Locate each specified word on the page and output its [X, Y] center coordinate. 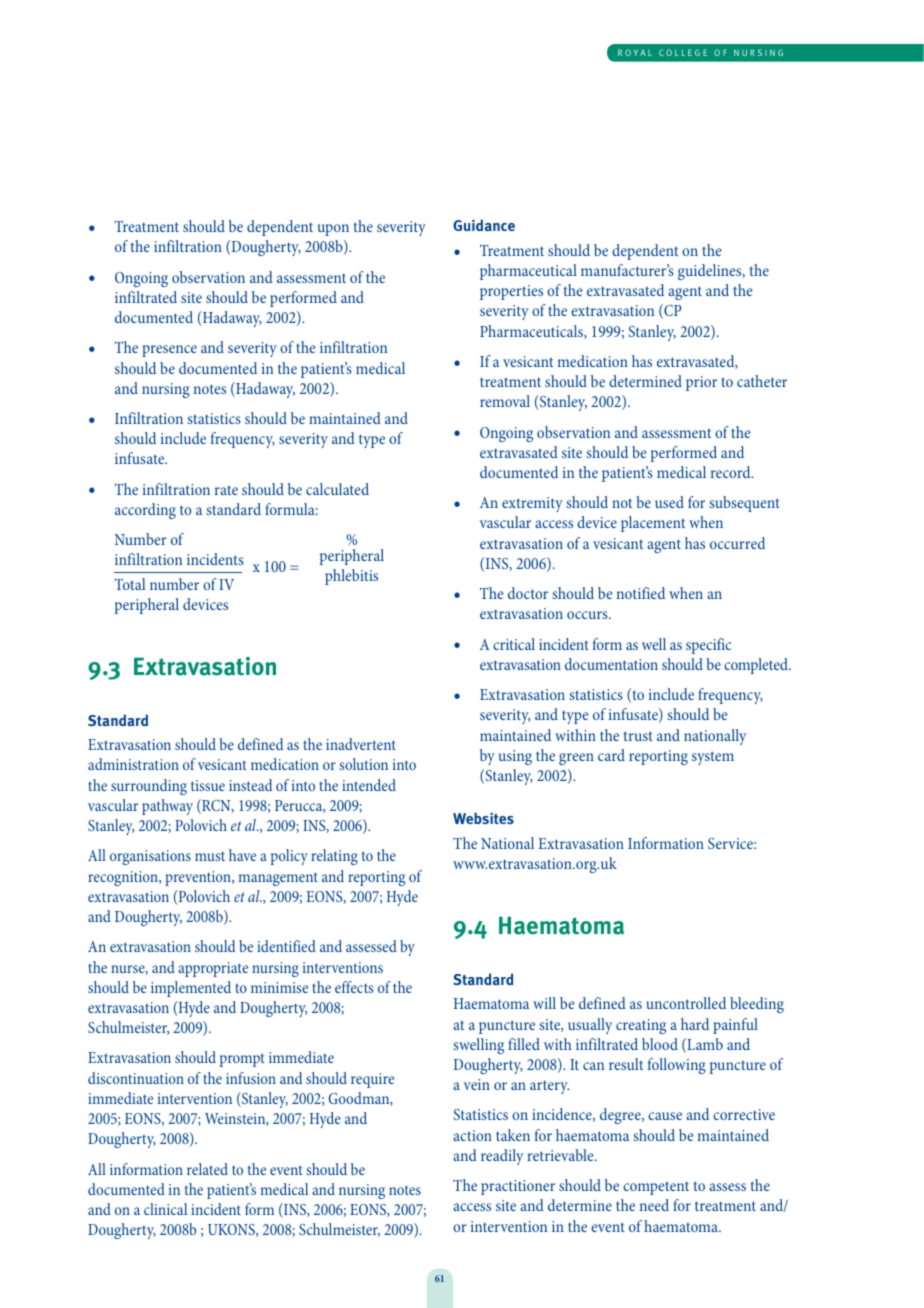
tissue [208, 785]
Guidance [484, 225]
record [732, 472]
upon [333, 230]
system [713, 758]
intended [369, 785]
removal [505, 401]
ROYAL [635, 52]
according [145, 511]
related [207, 1169]
